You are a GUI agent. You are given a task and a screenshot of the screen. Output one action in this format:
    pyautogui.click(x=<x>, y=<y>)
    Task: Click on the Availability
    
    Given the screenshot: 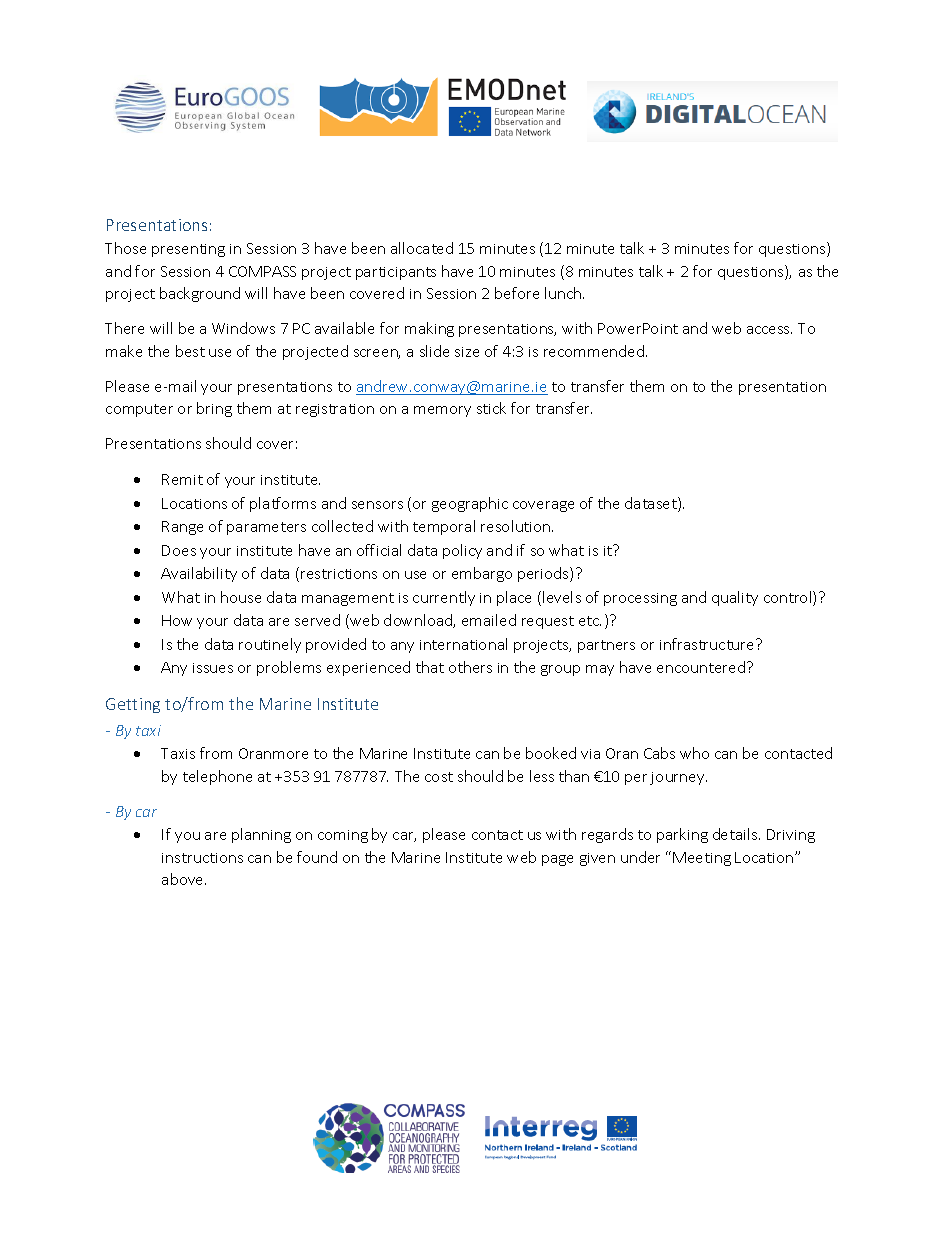 What is the action you would take?
    pyautogui.click(x=199, y=574)
